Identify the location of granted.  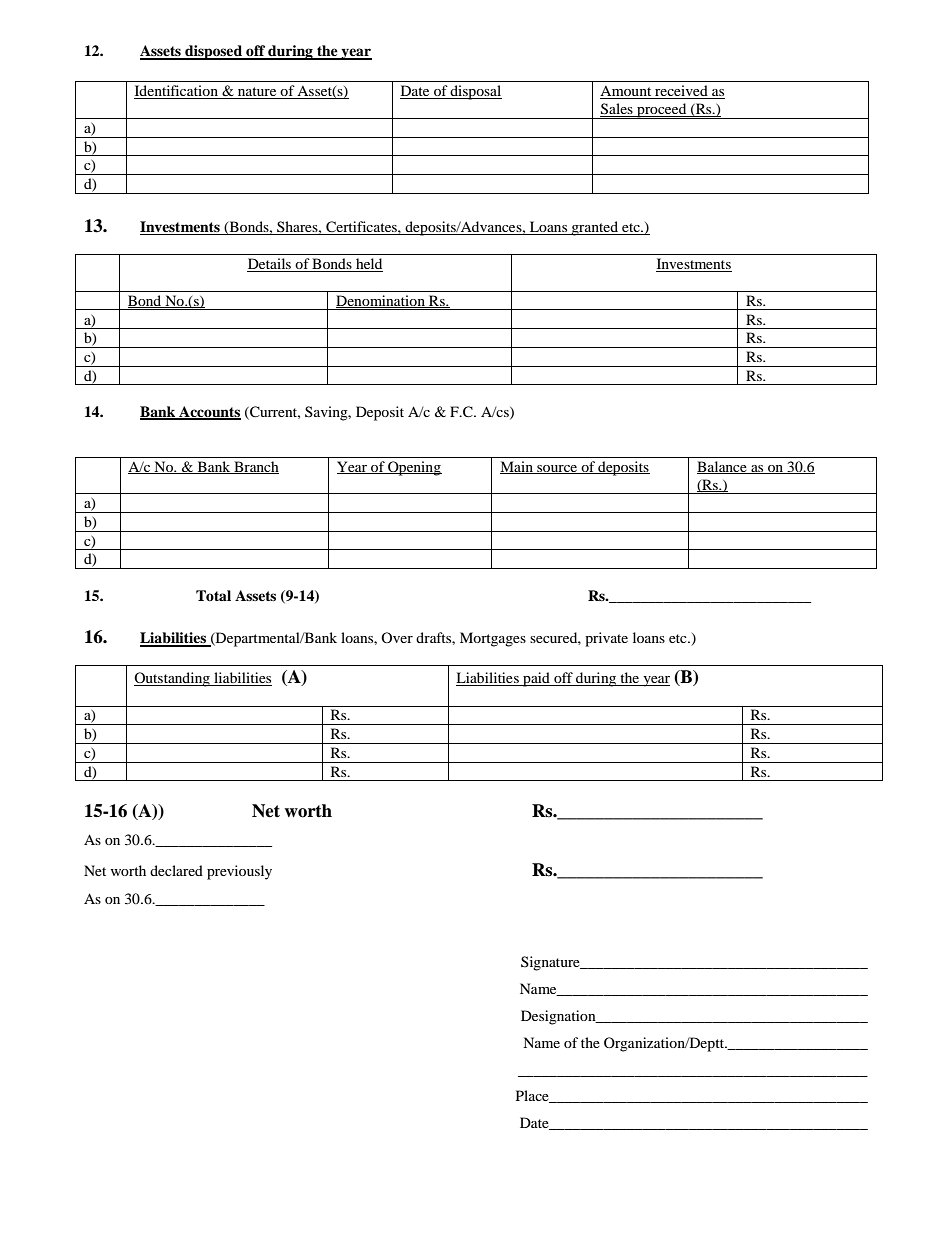
(595, 228).
